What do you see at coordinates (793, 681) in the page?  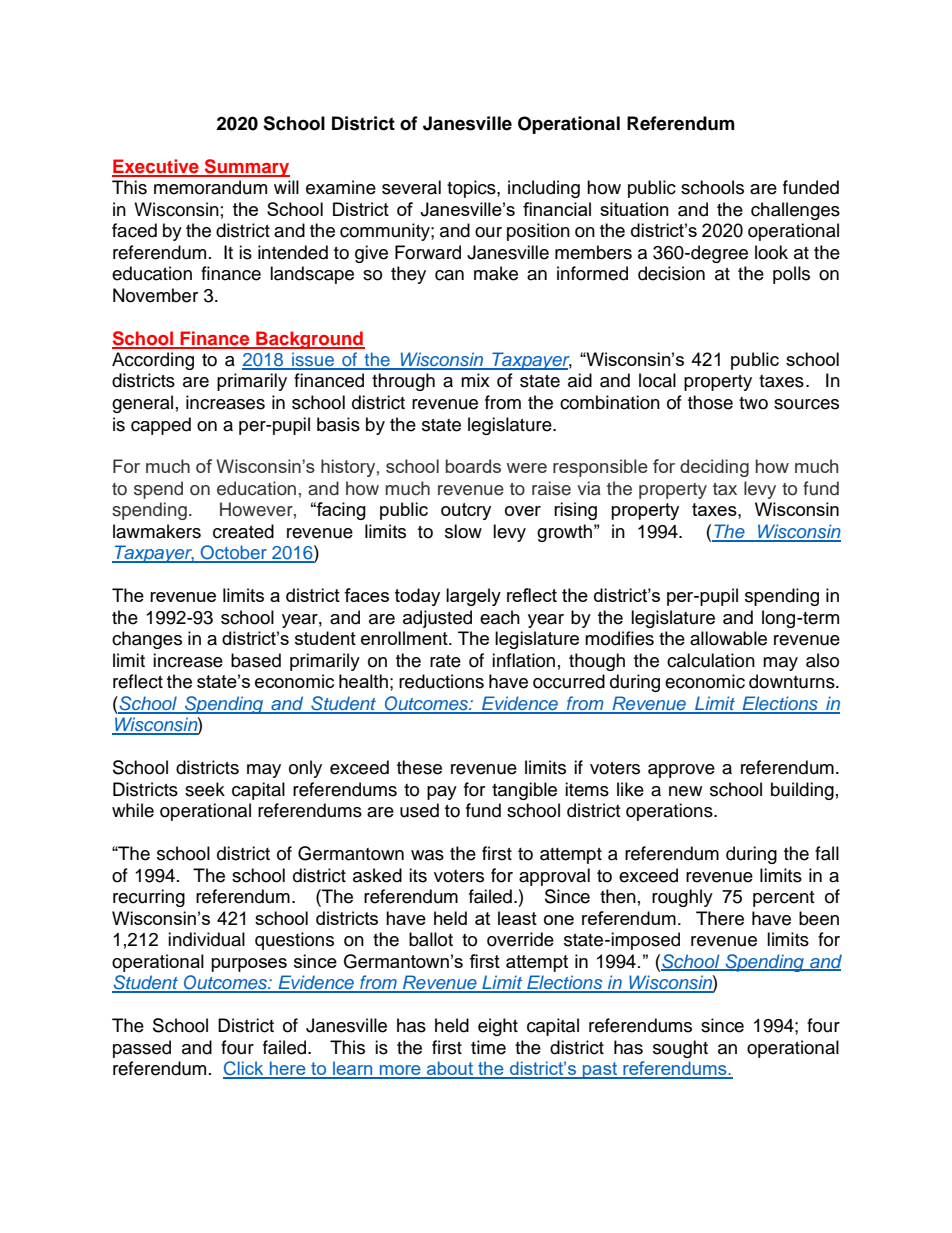 I see `downturns` at bounding box center [793, 681].
